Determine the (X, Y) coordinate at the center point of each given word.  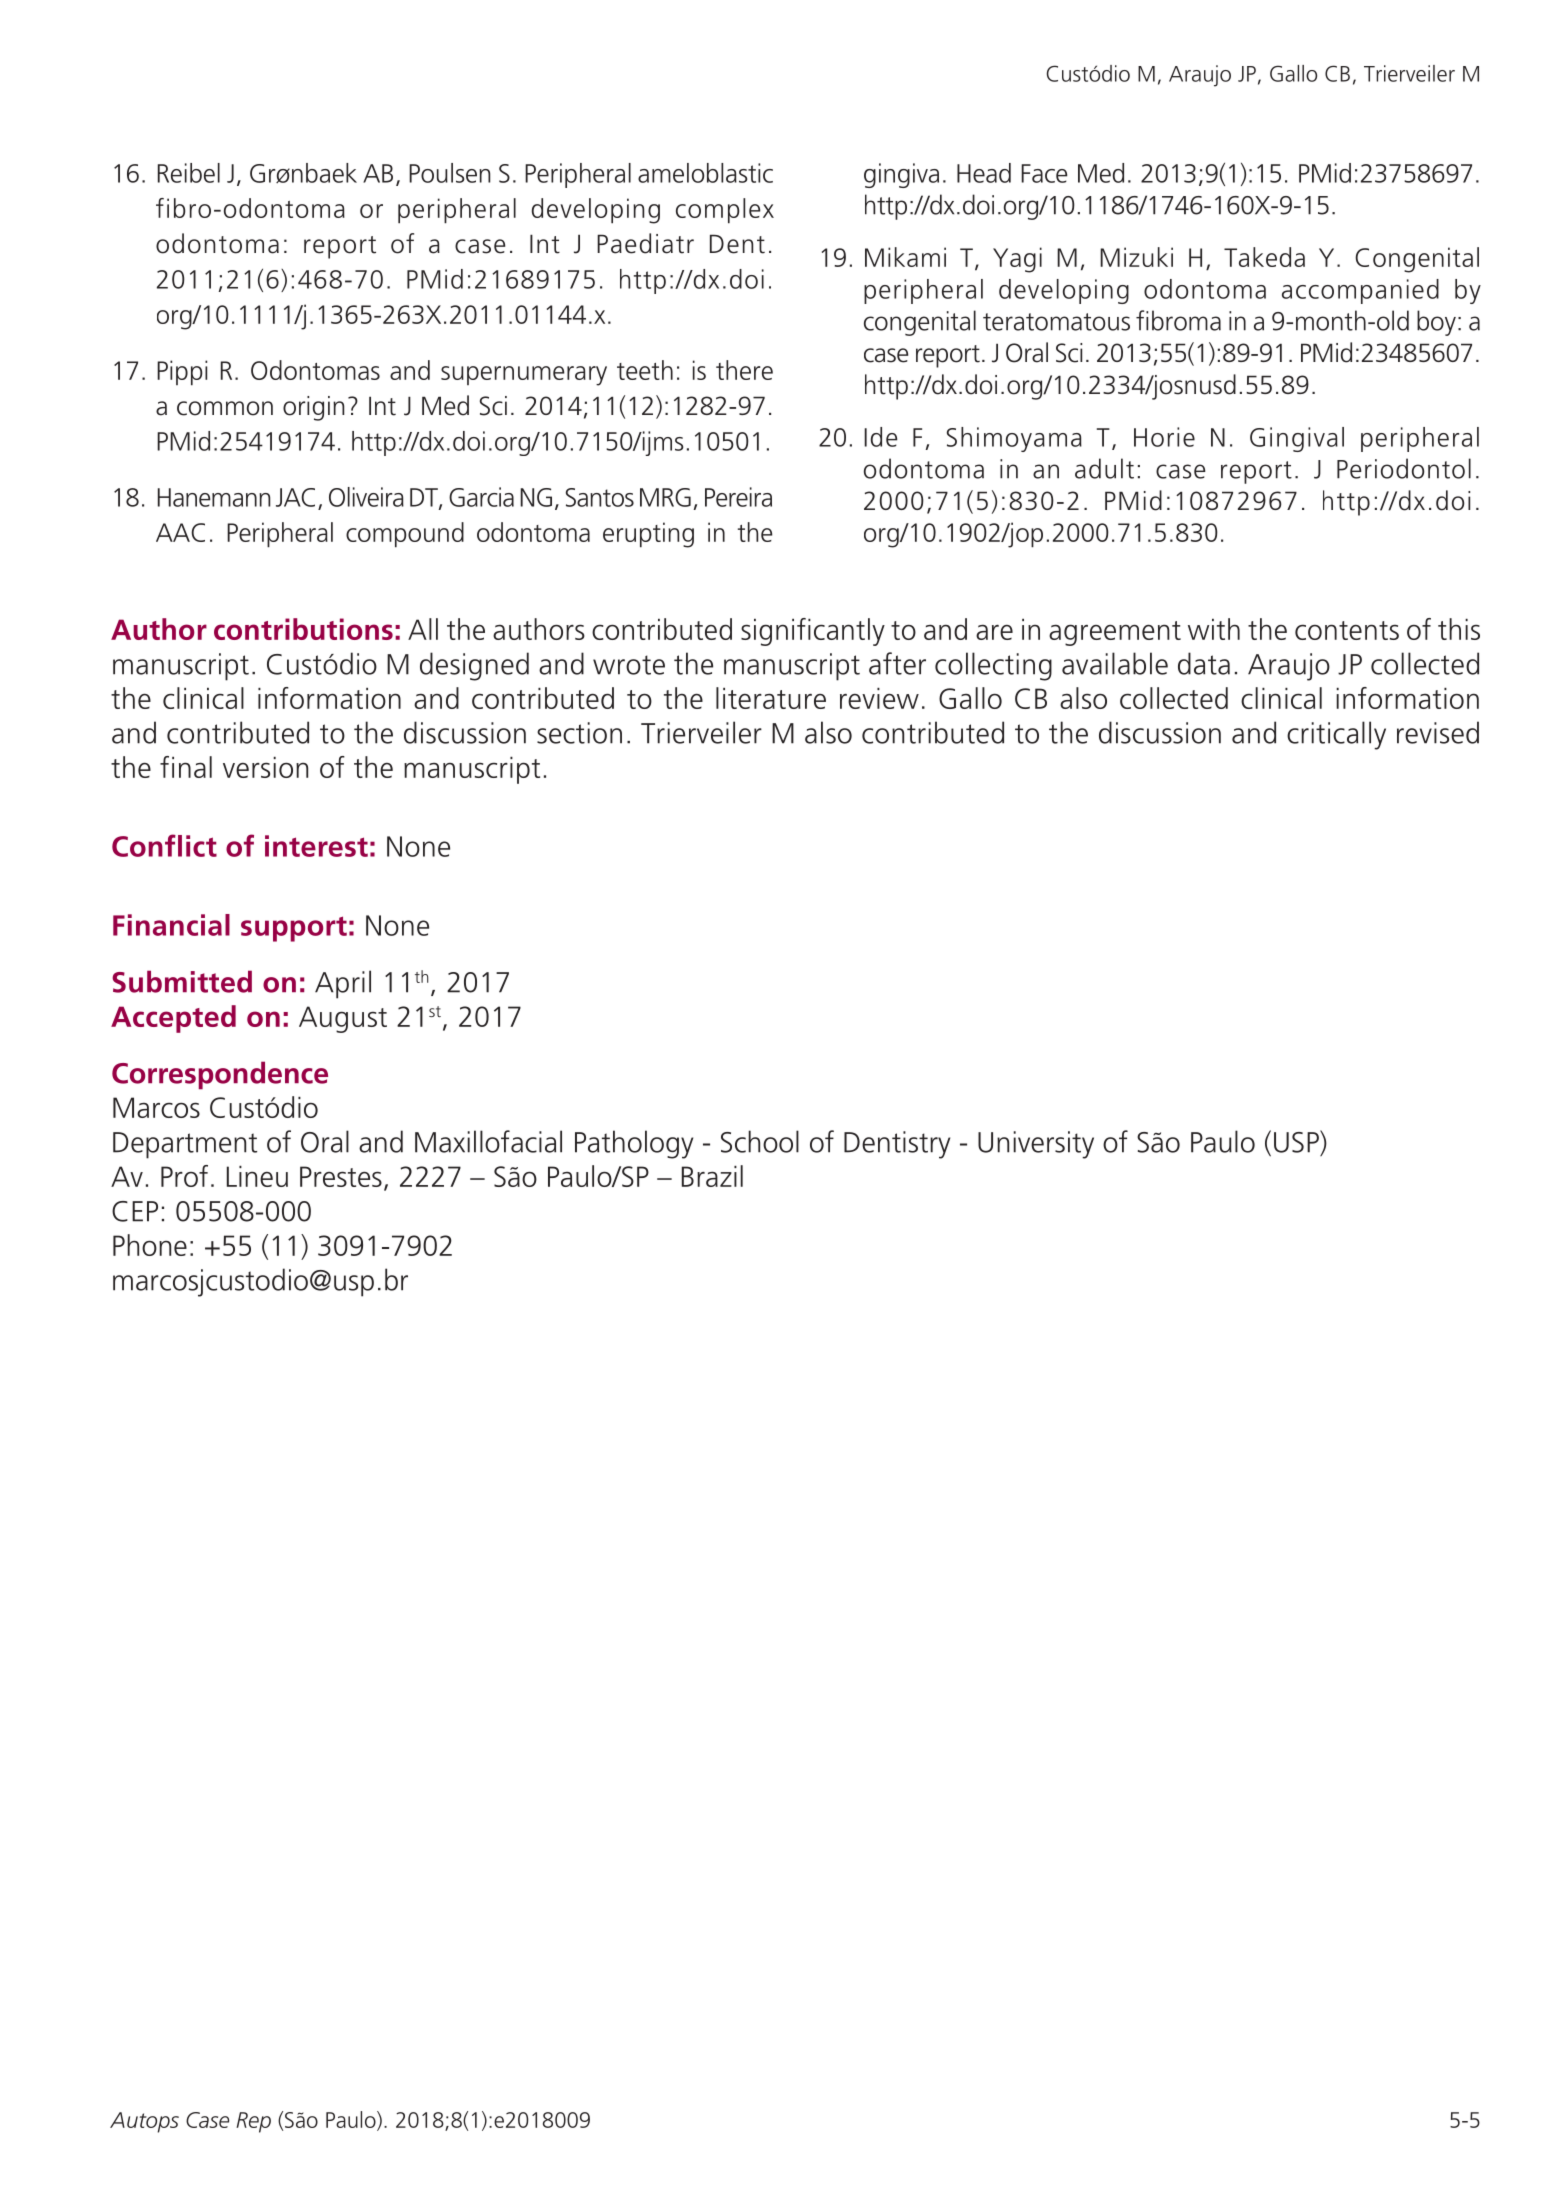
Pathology (634, 1144)
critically (1336, 735)
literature (771, 698)
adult (1104, 468)
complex (725, 211)
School (760, 1141)
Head (984, 173)
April (343, 984)
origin (313, 408)
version (265, 767)
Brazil (712, 1176)
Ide (881, 437)
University (1036, 1145)
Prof (184, 1176)
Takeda (1264, 257)
